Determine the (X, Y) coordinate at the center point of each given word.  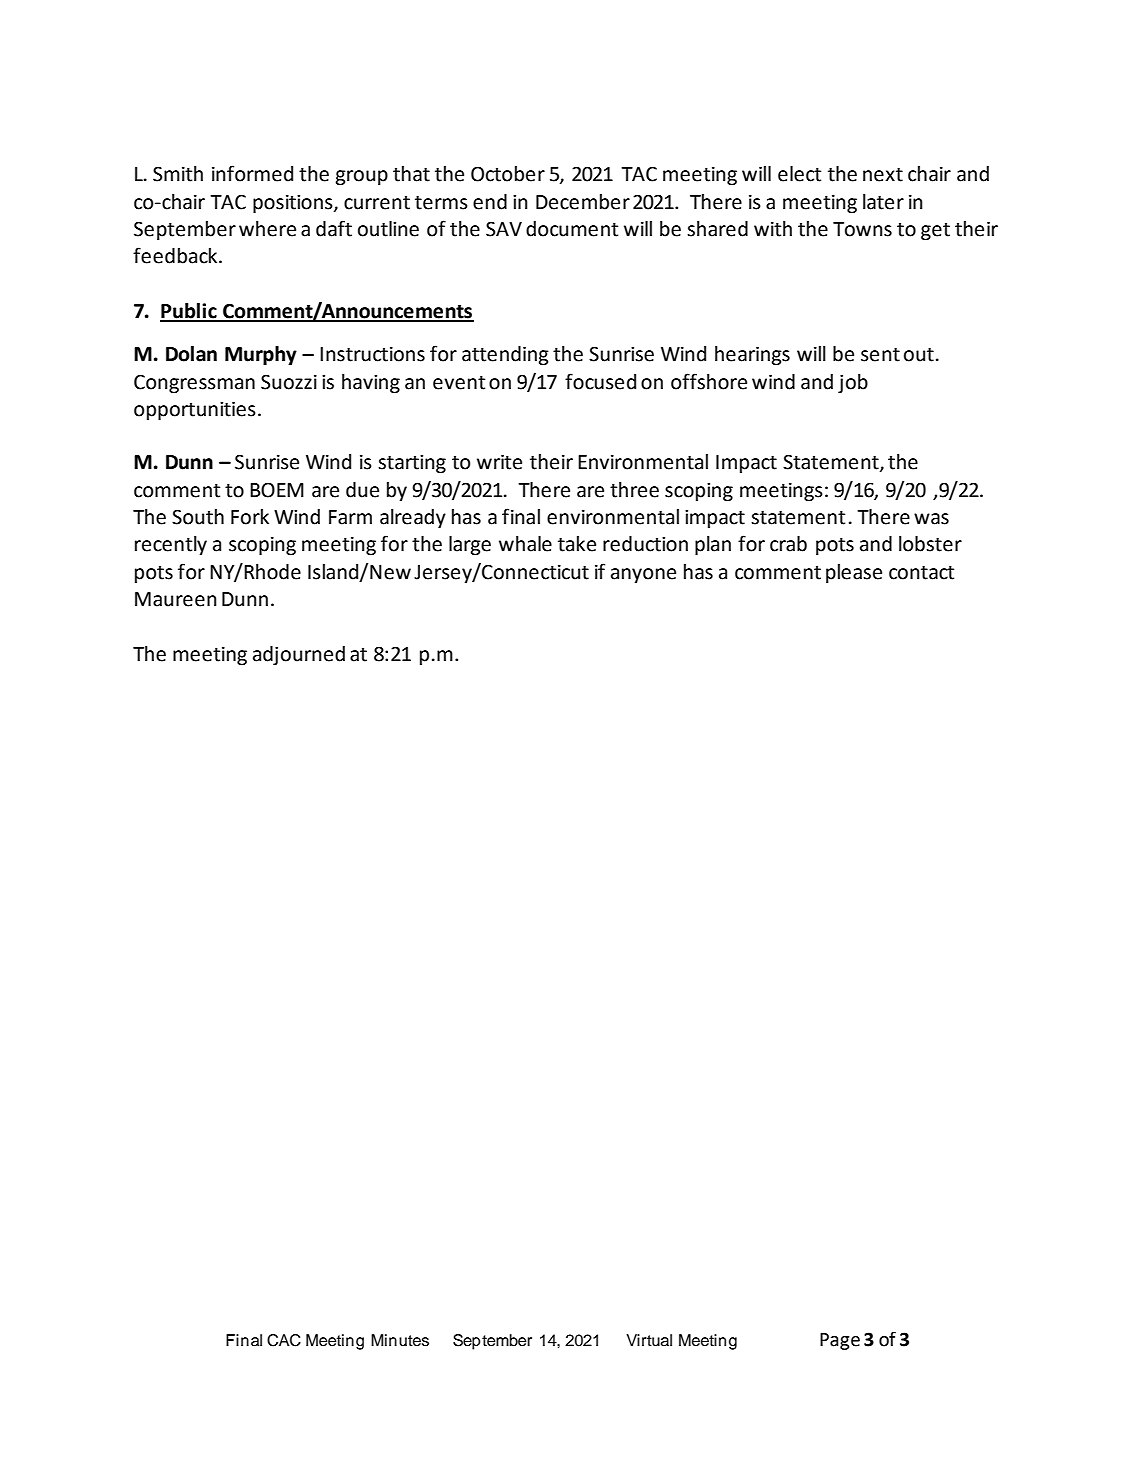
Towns (862, 229)
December (583, 202)
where (267, 229)
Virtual (649, 1340)
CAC (284, 1340)
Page (840, 1341)
